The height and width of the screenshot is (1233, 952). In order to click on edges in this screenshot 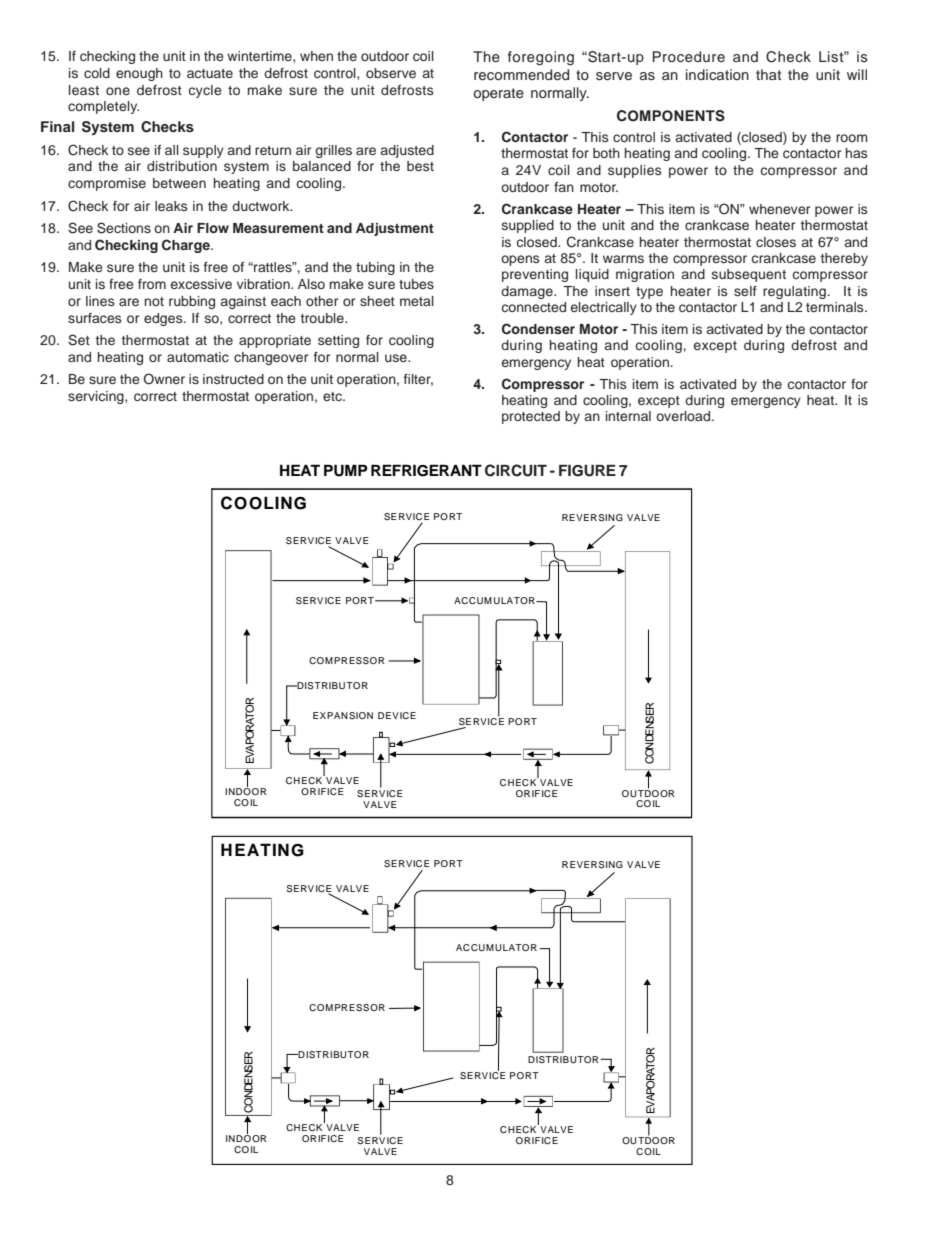, I will do `click(164, 319)`.
